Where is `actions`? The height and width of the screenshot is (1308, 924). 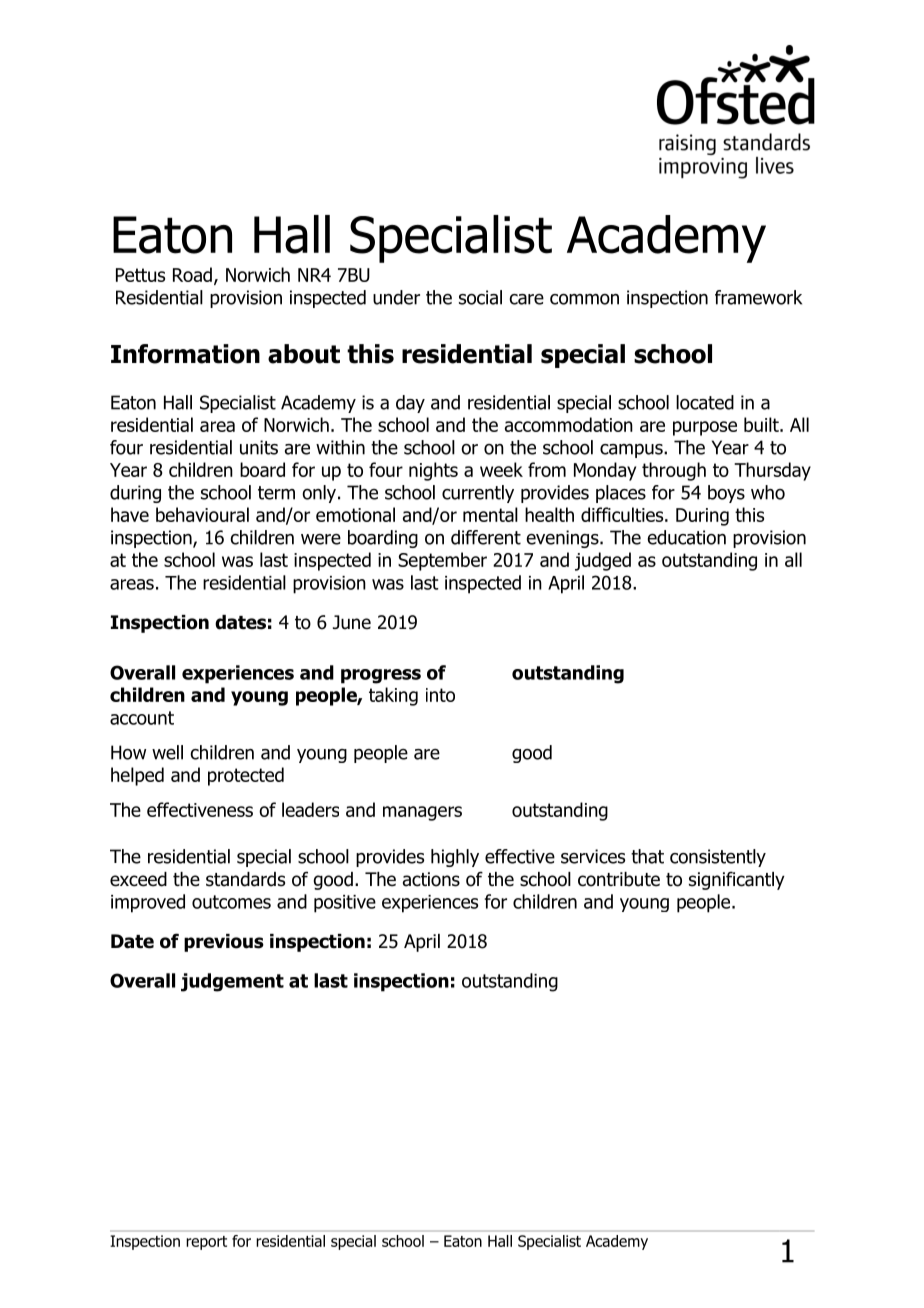
actions is located at coordinates (431, 879).
